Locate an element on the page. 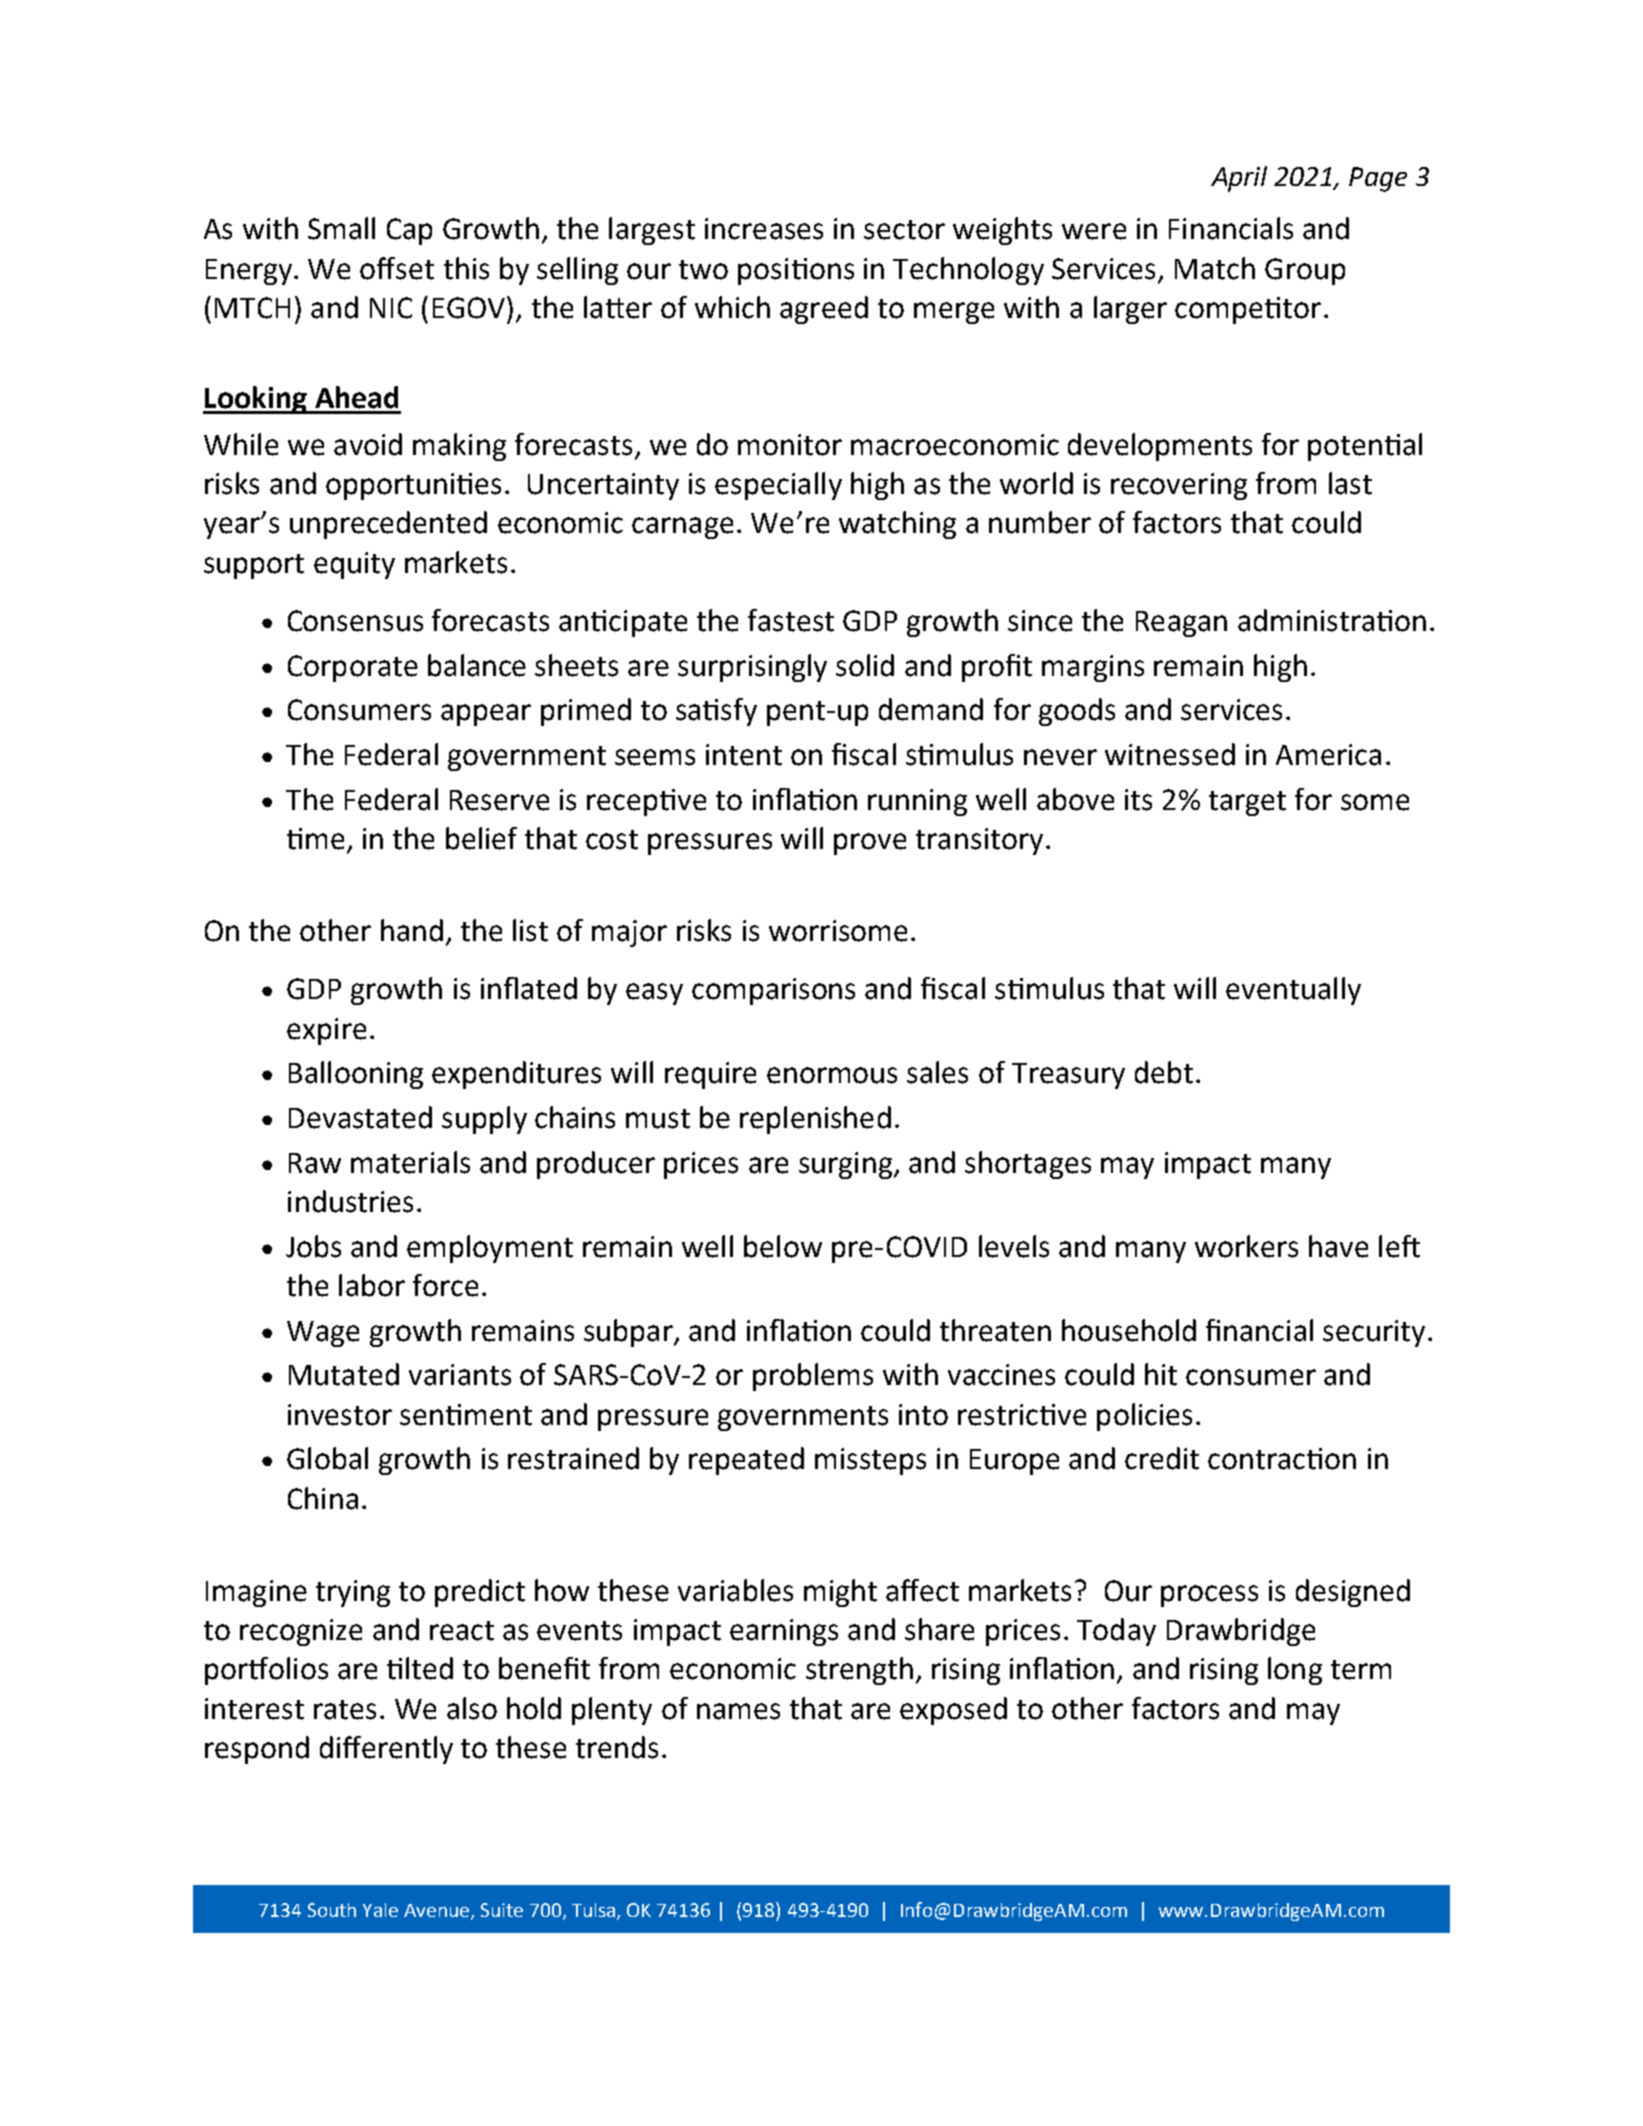 This image has height=2126, width=1643. workers is located at coordinates (1246, 1246).
